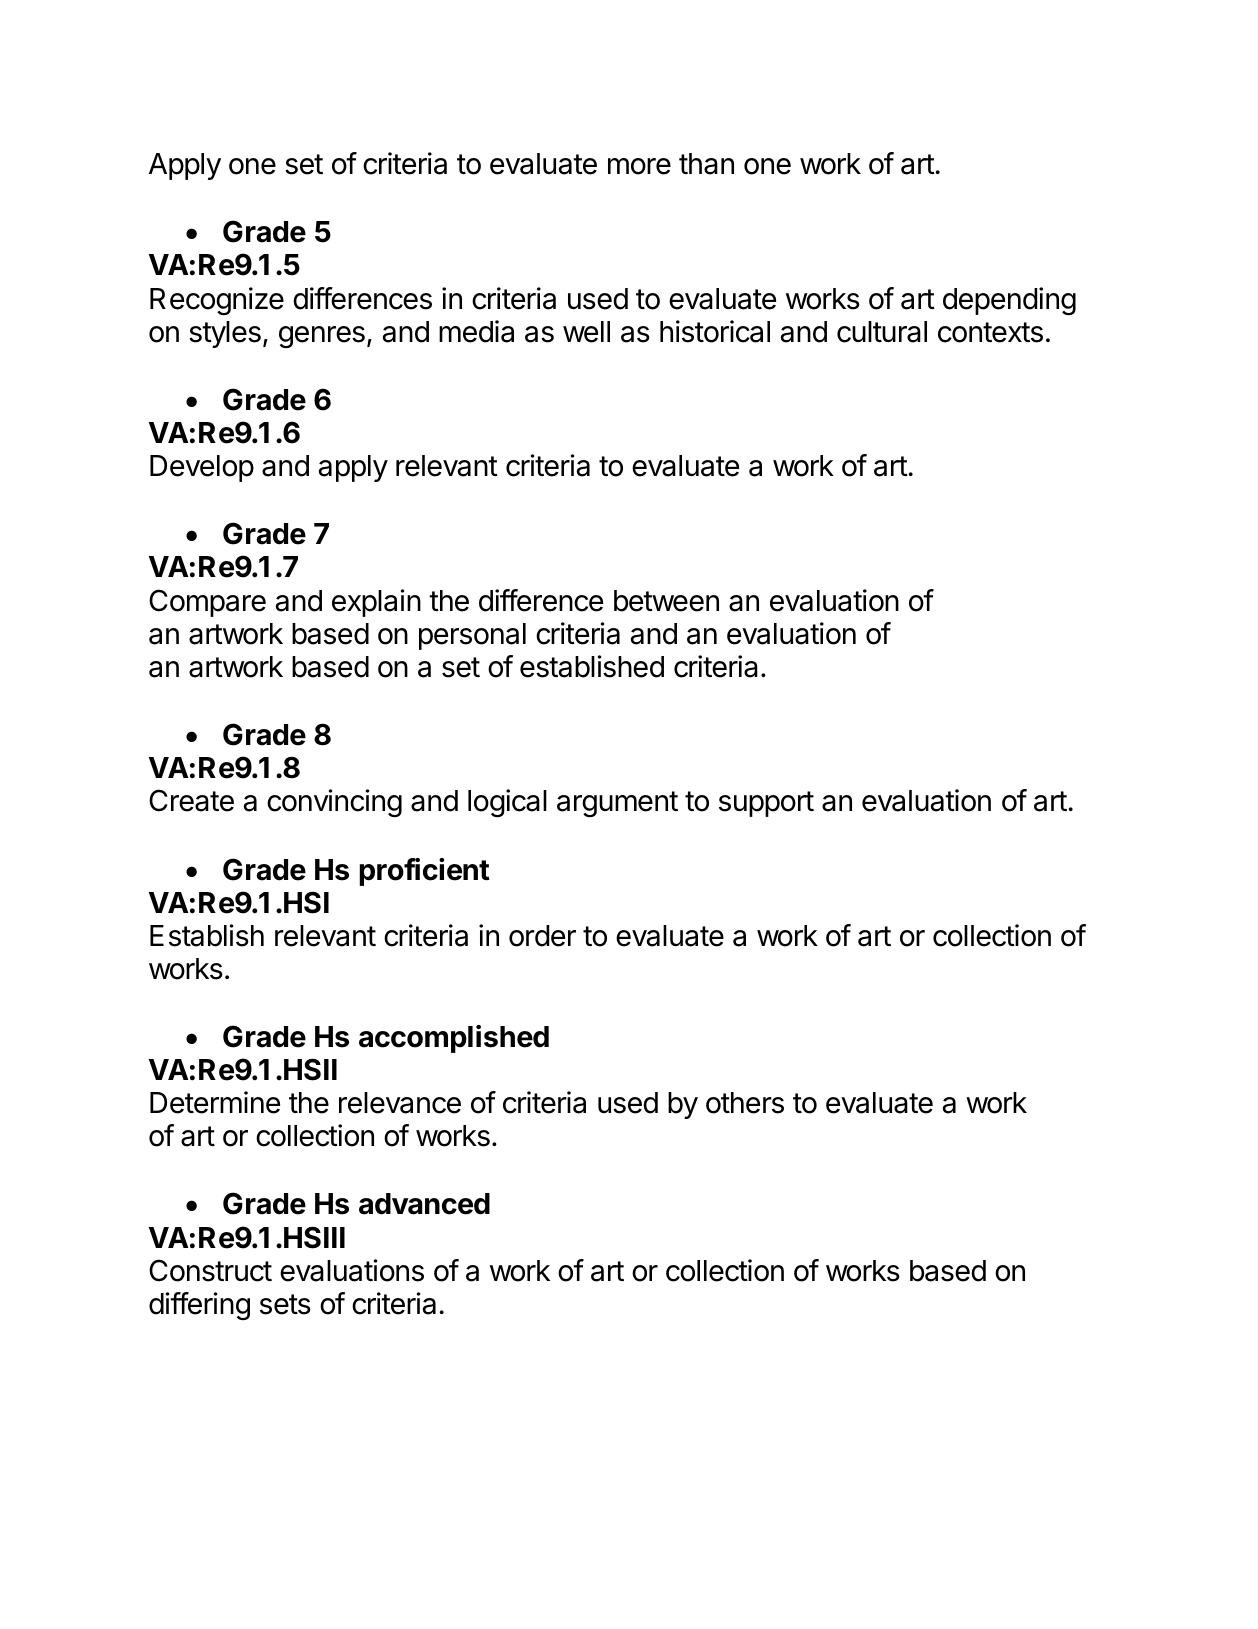 The image size is (1258, 1629). I want to click on Compare, so click(207, 603).
